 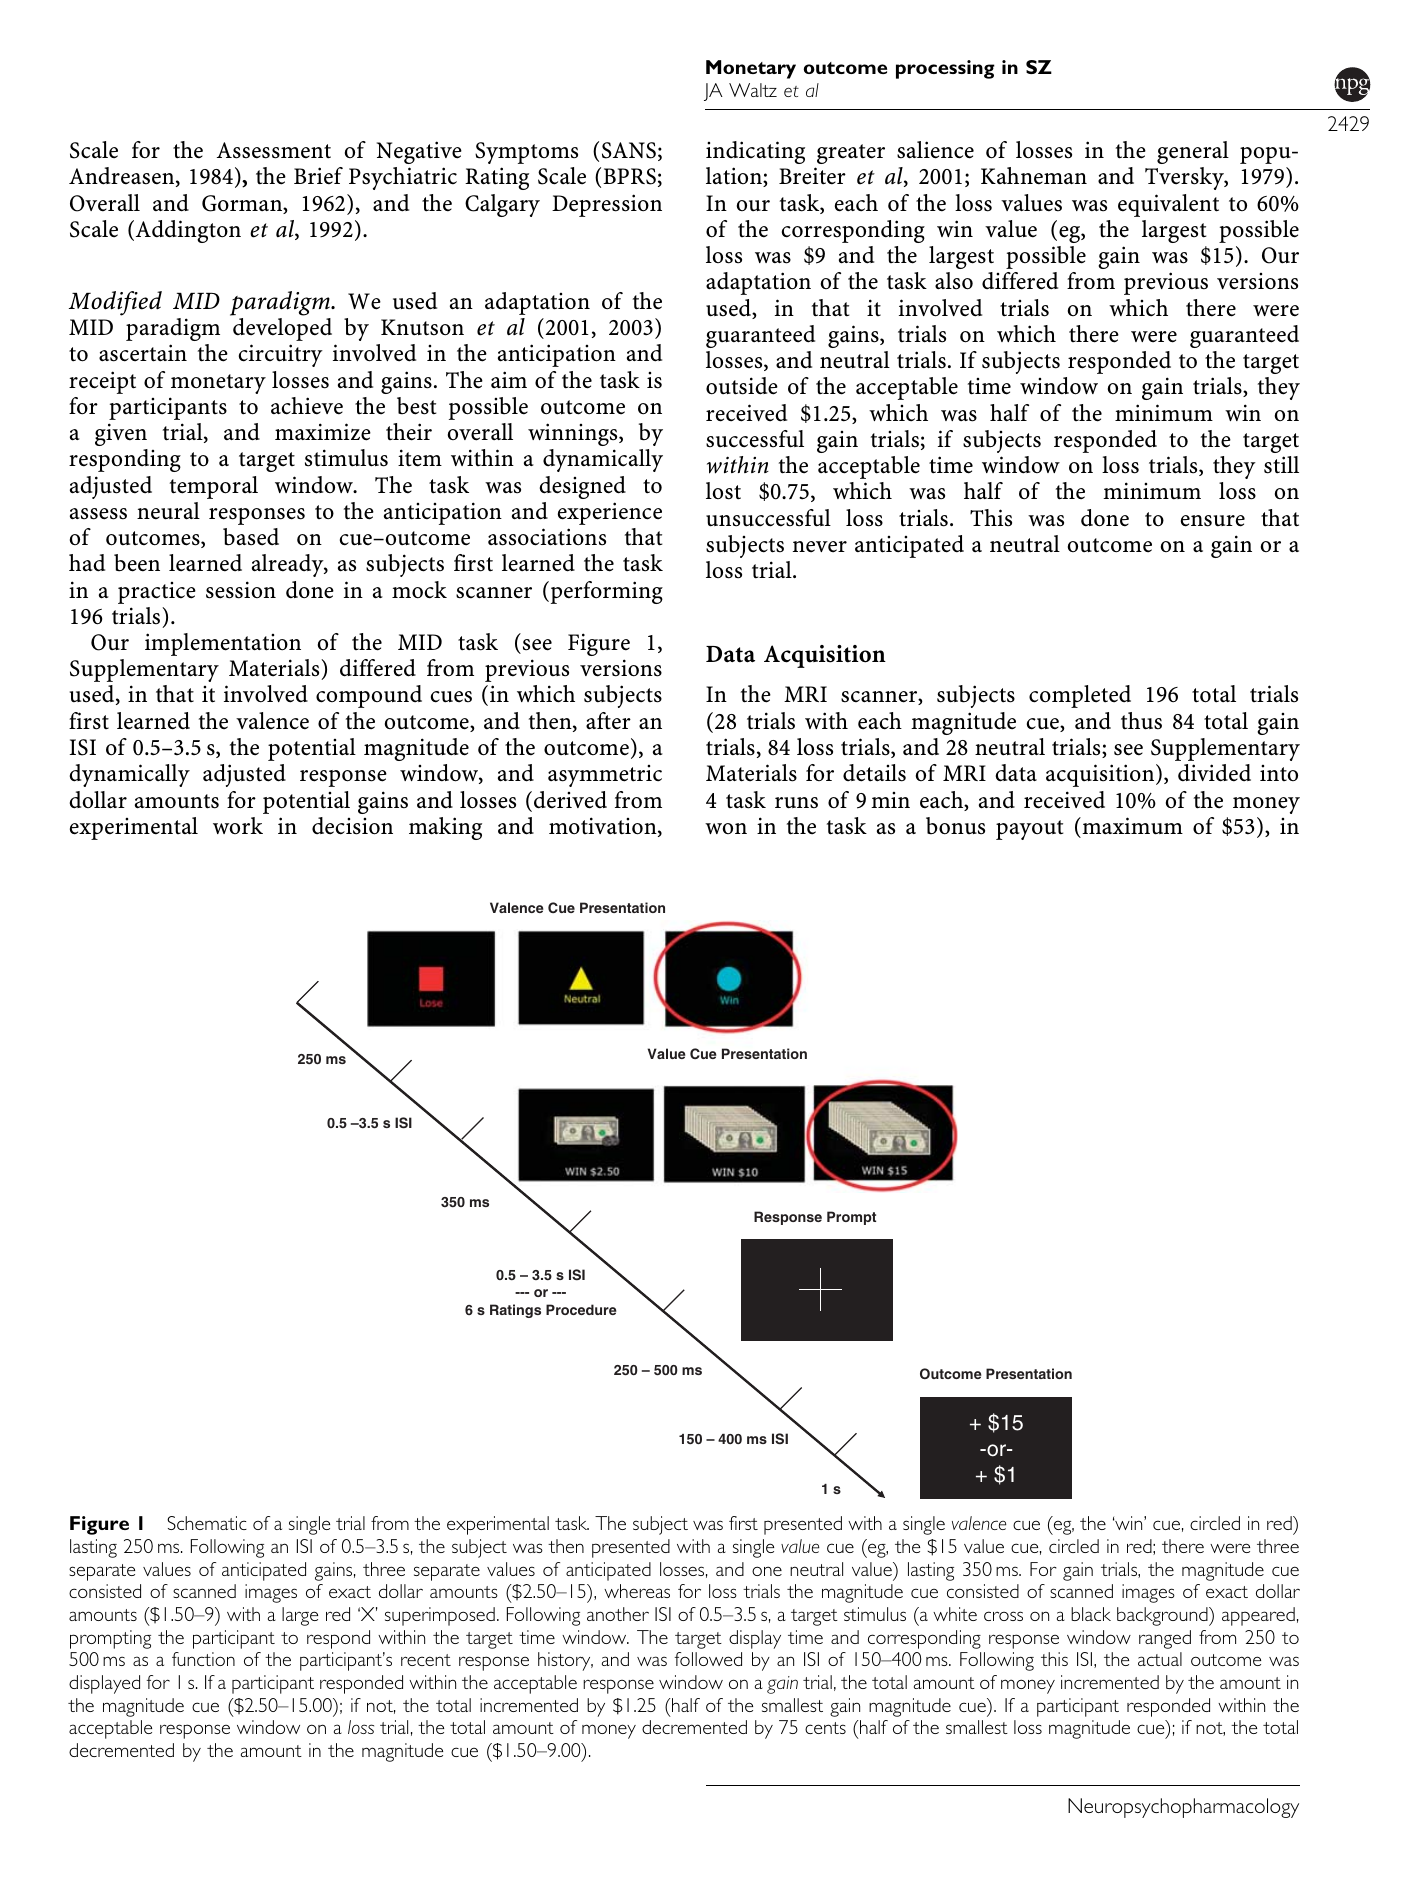 I want to click on SANS, so click(x=629, y=150).
